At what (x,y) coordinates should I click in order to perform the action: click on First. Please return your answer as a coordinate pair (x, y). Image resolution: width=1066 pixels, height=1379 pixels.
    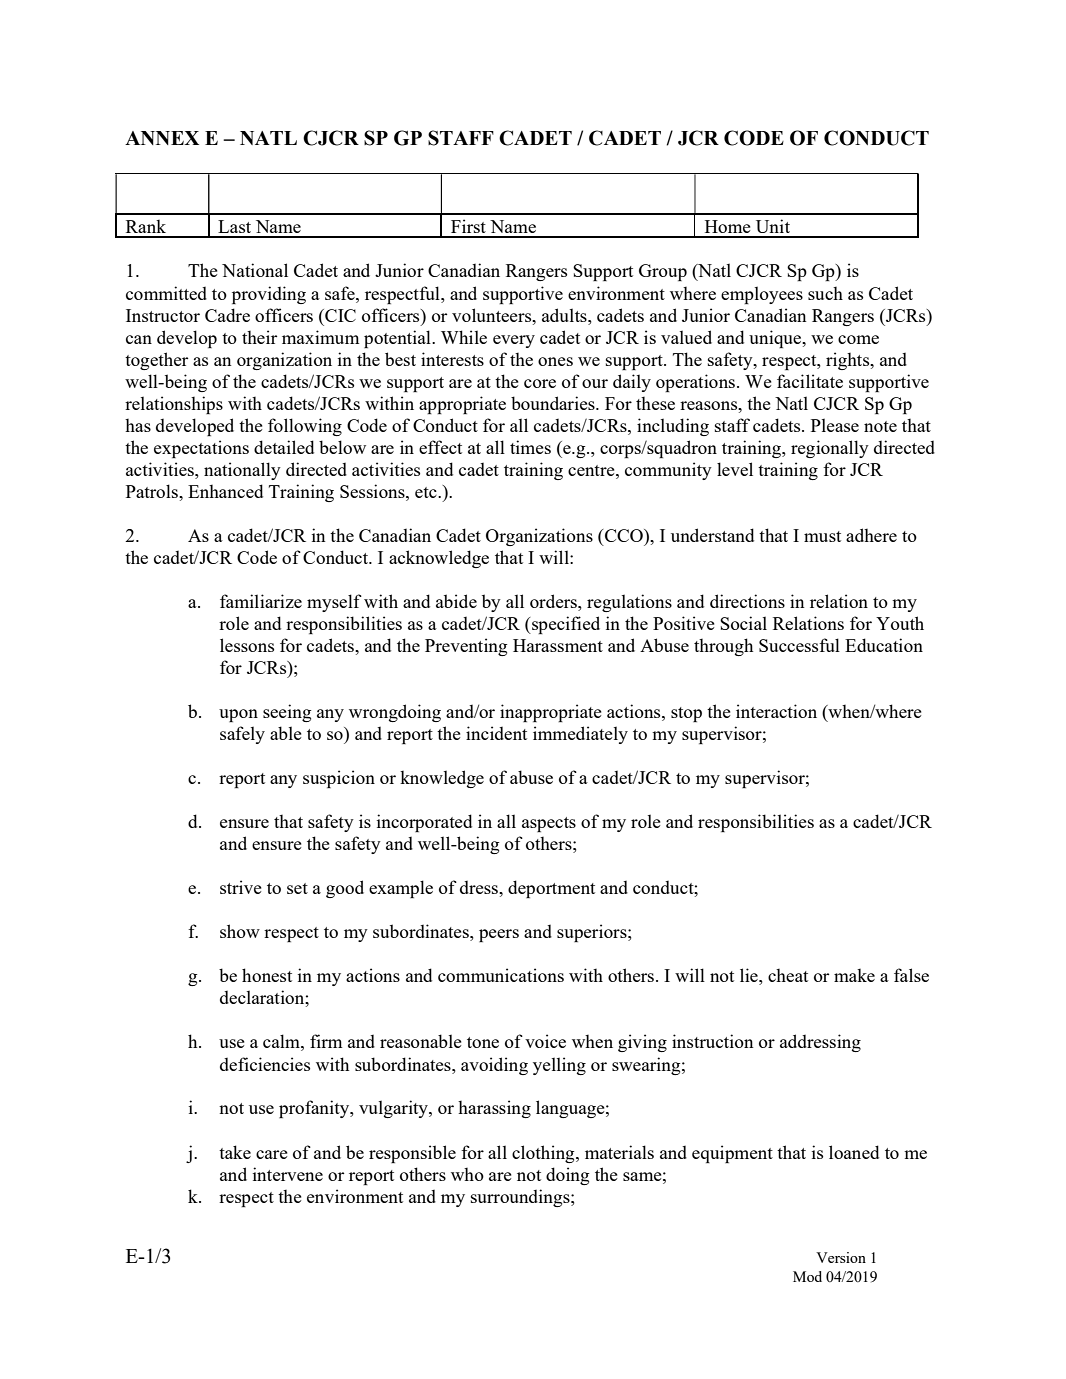
    Looking at the image, I should click on (468, 226).
